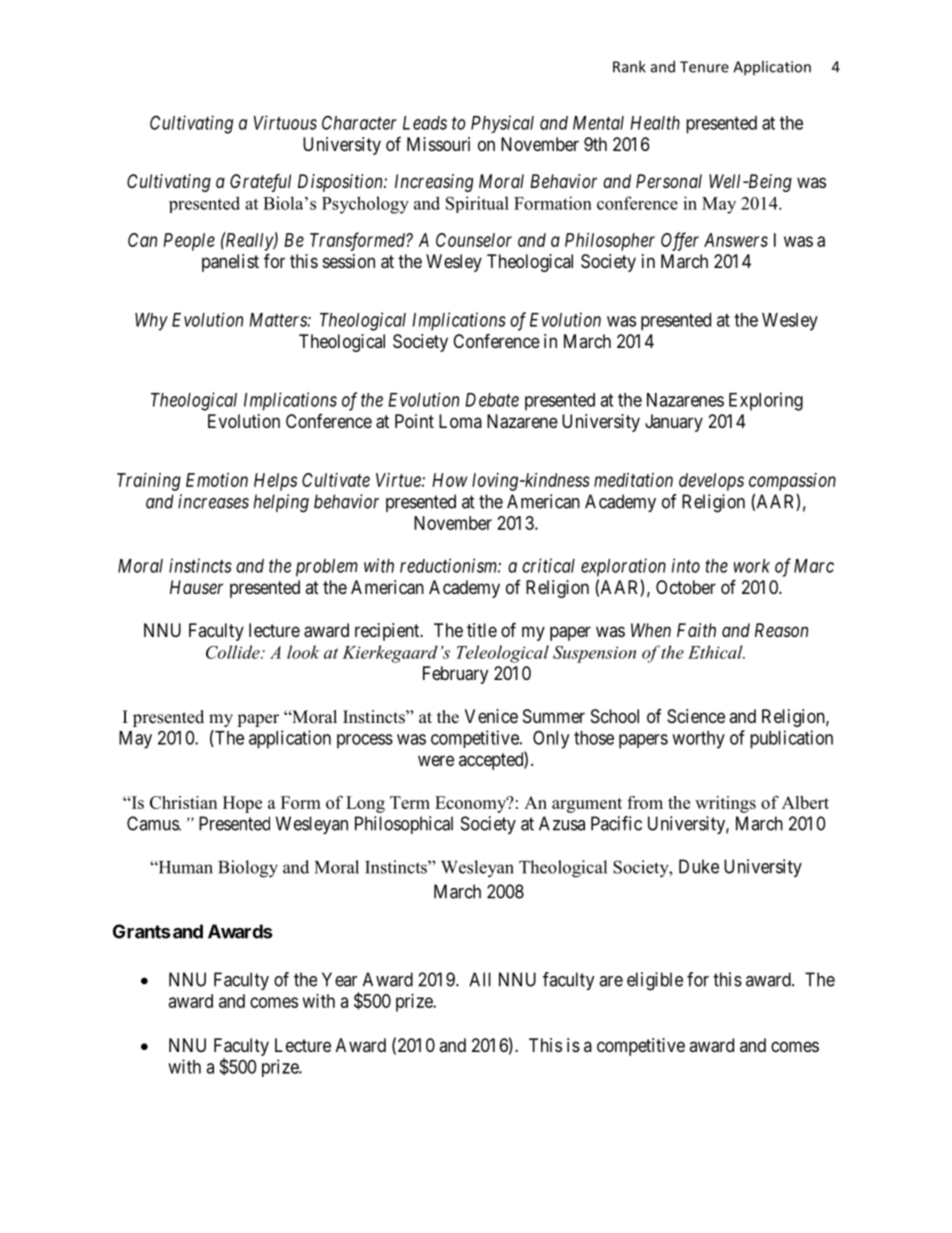  Describe the element at coordinates (655, 981) in the screenshot. I see `eligible` at that location.
